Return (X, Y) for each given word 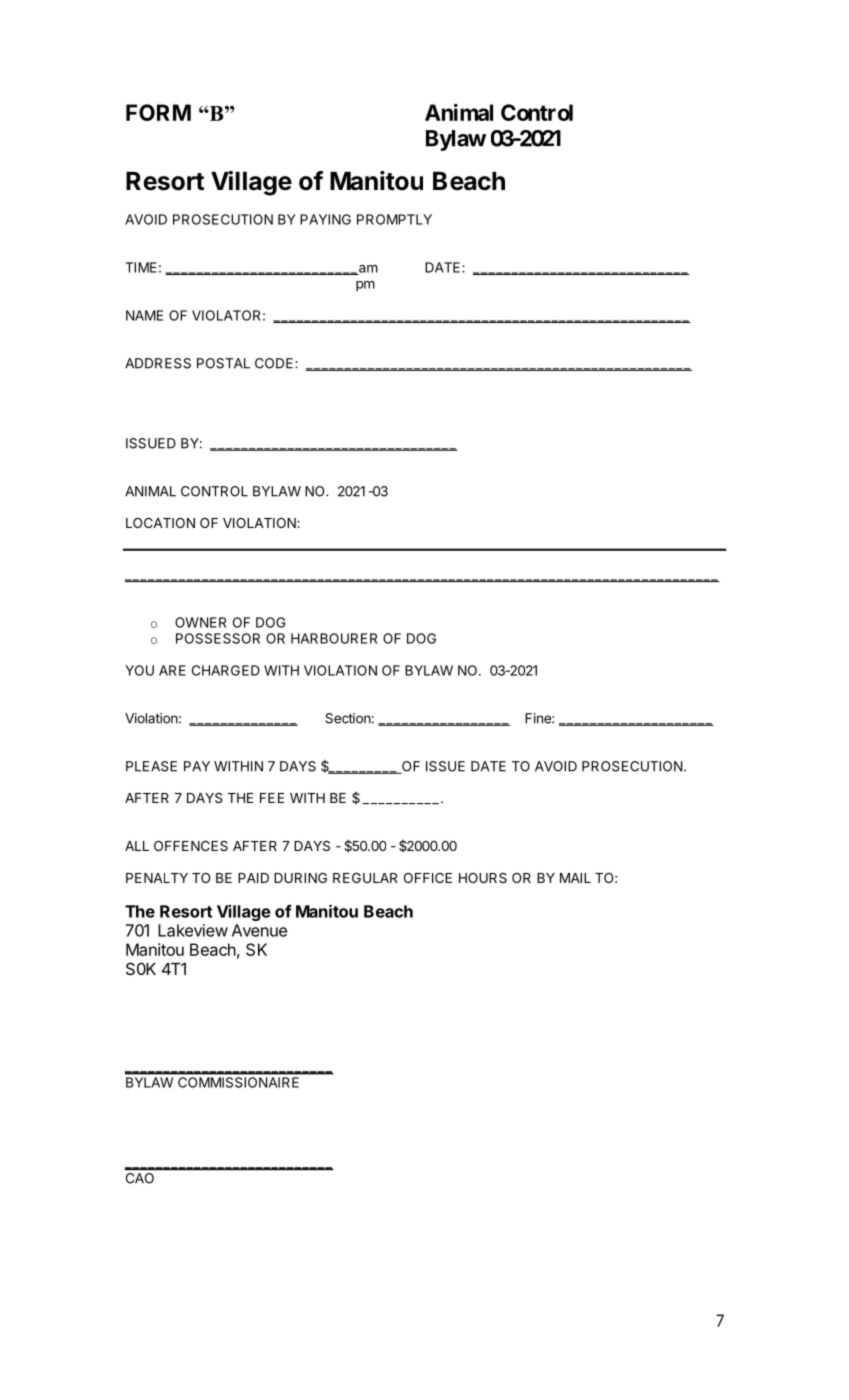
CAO (140, 1178)
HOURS (483, 878)
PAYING (325, 219)
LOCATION (160, 523)
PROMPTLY (394, 219)
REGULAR (365, 878)
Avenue (259, 930)
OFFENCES (191, 846)
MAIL (575, 878)
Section (348, 718)
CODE (275, 363)
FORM (158, 112)
